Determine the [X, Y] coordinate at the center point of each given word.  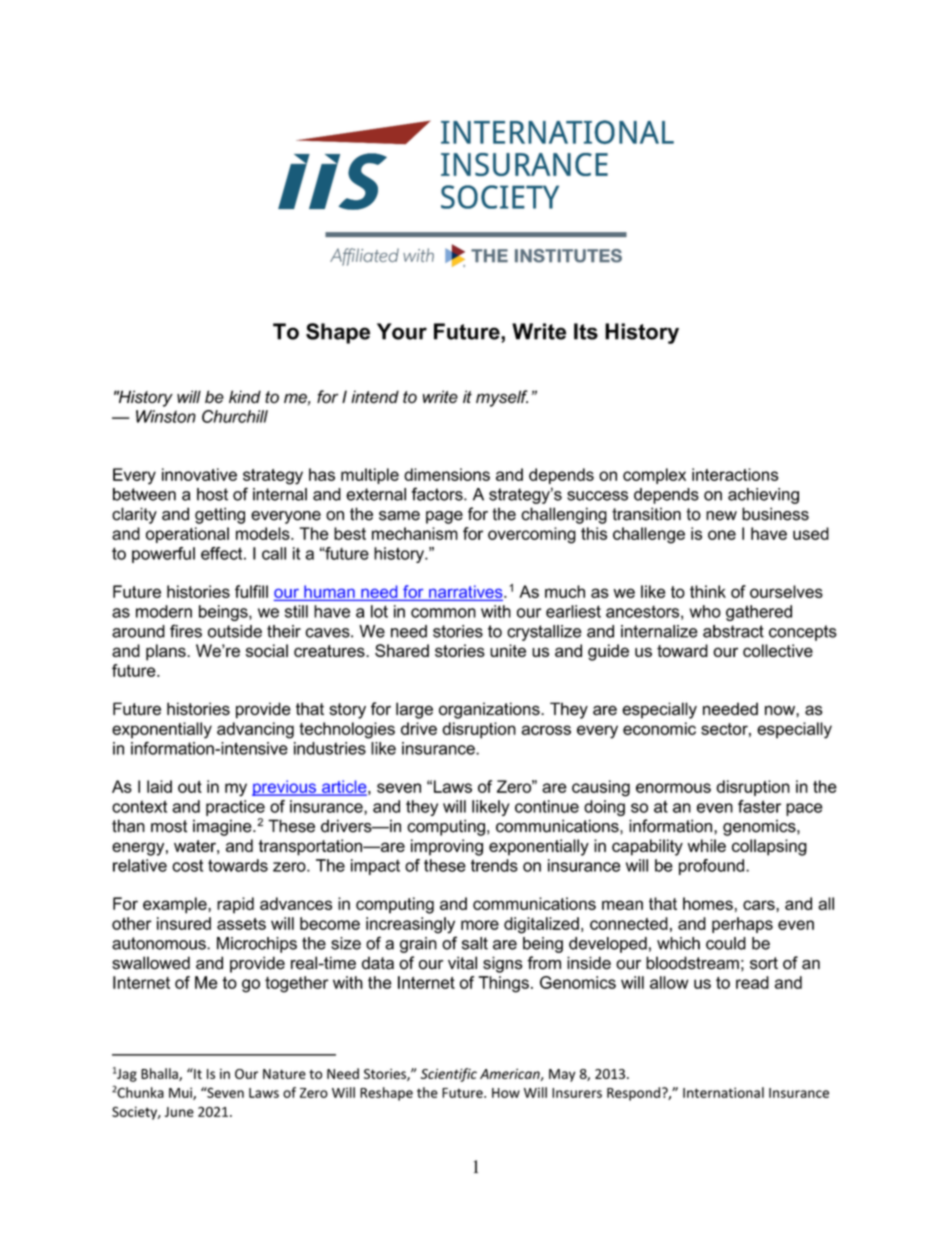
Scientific [449, 1075]
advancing [255, 730]
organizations [490, 710]
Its [586, 331]
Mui [181, 1093]
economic [659, 728]
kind [245, 396]
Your [402, 331]
